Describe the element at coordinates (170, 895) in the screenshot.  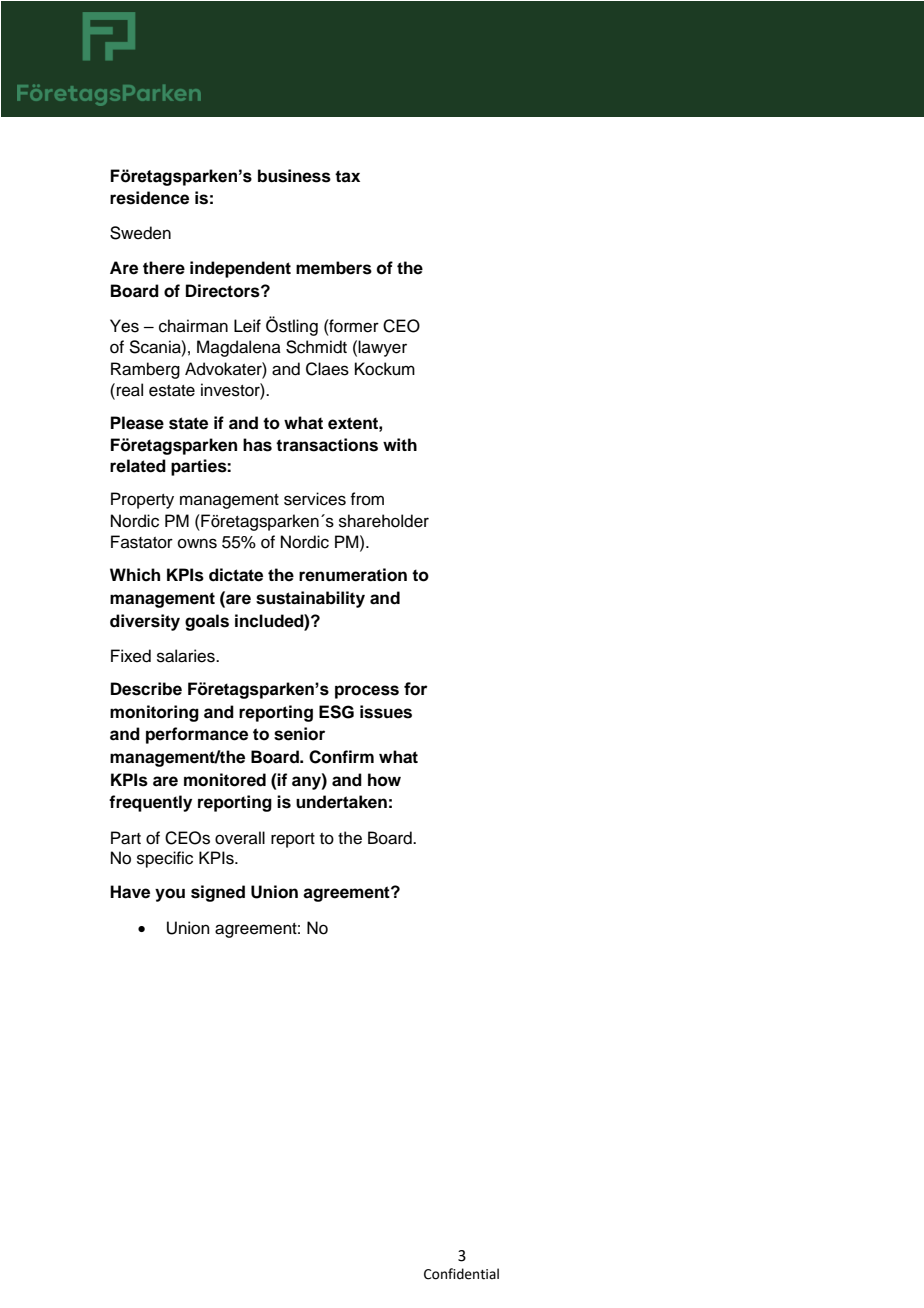
I see `you` at that location.
